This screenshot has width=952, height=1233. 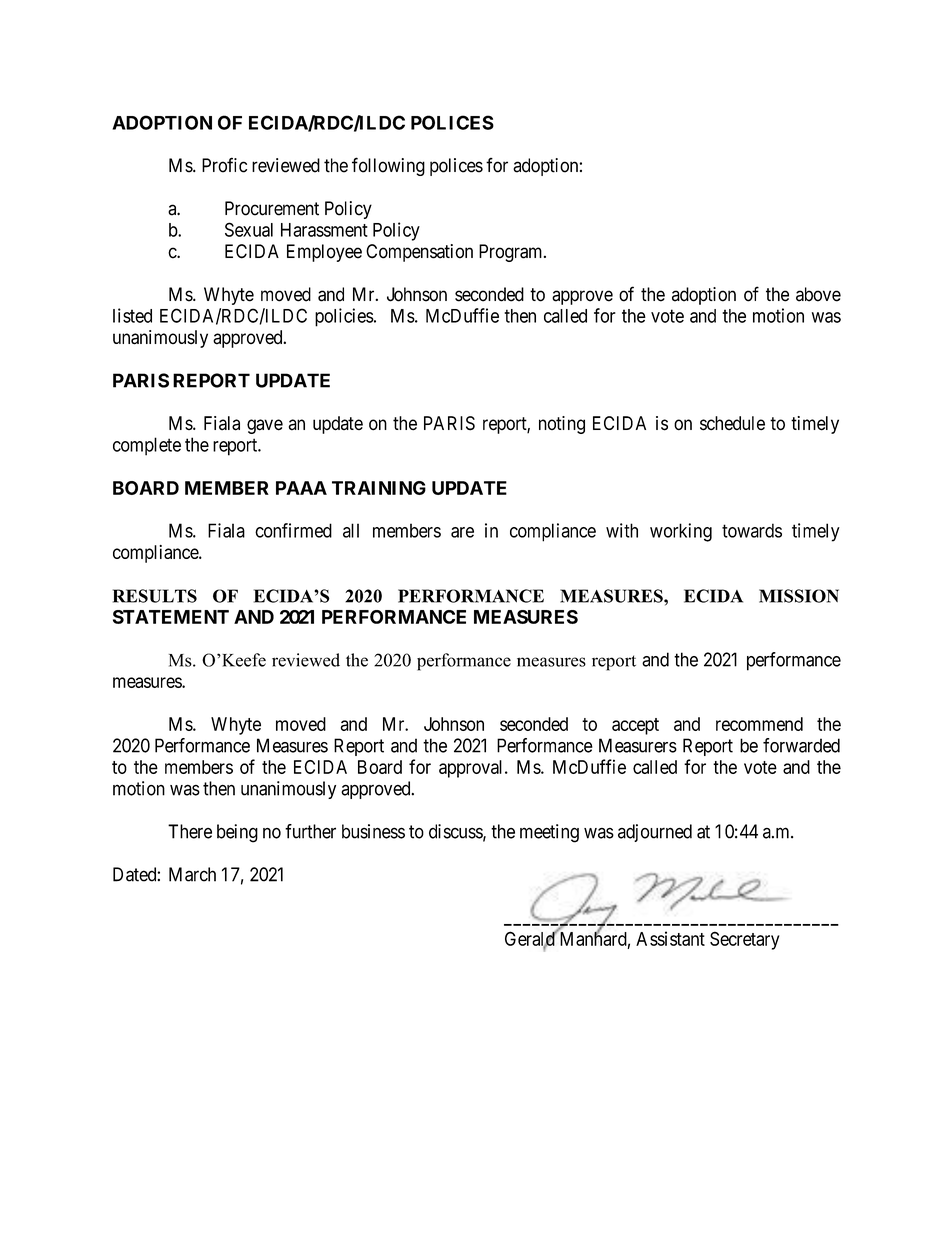 I want to click on approval, so click(x=472, y=769).
